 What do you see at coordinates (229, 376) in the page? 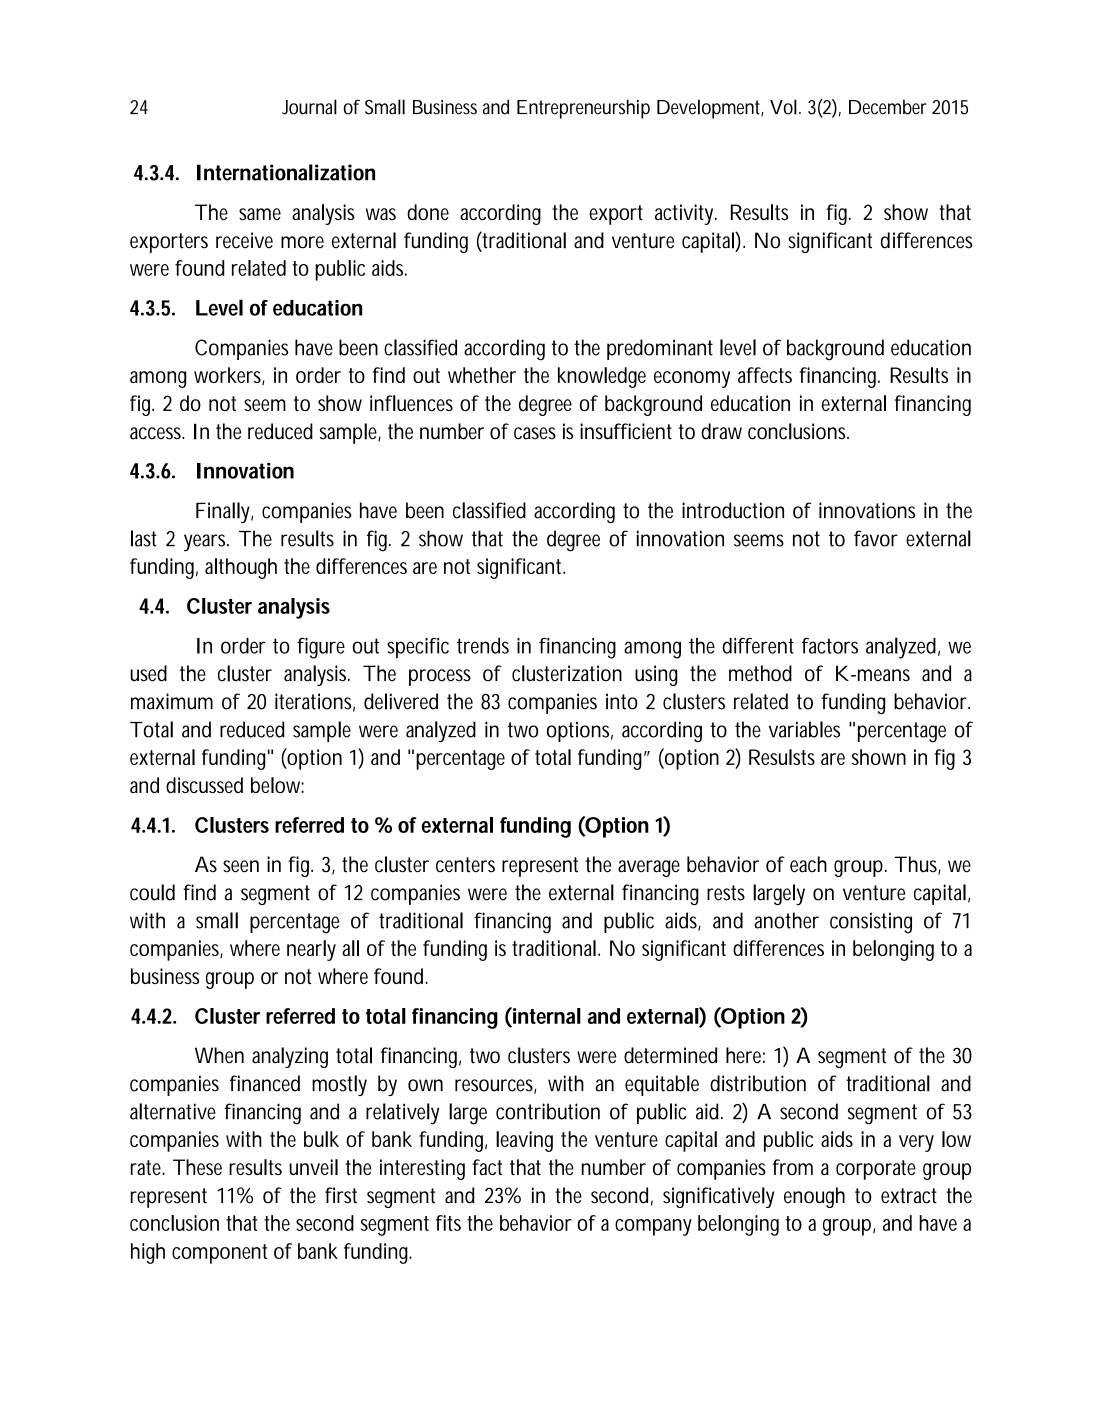
I see `workers` at bounding box center [229, 376].
